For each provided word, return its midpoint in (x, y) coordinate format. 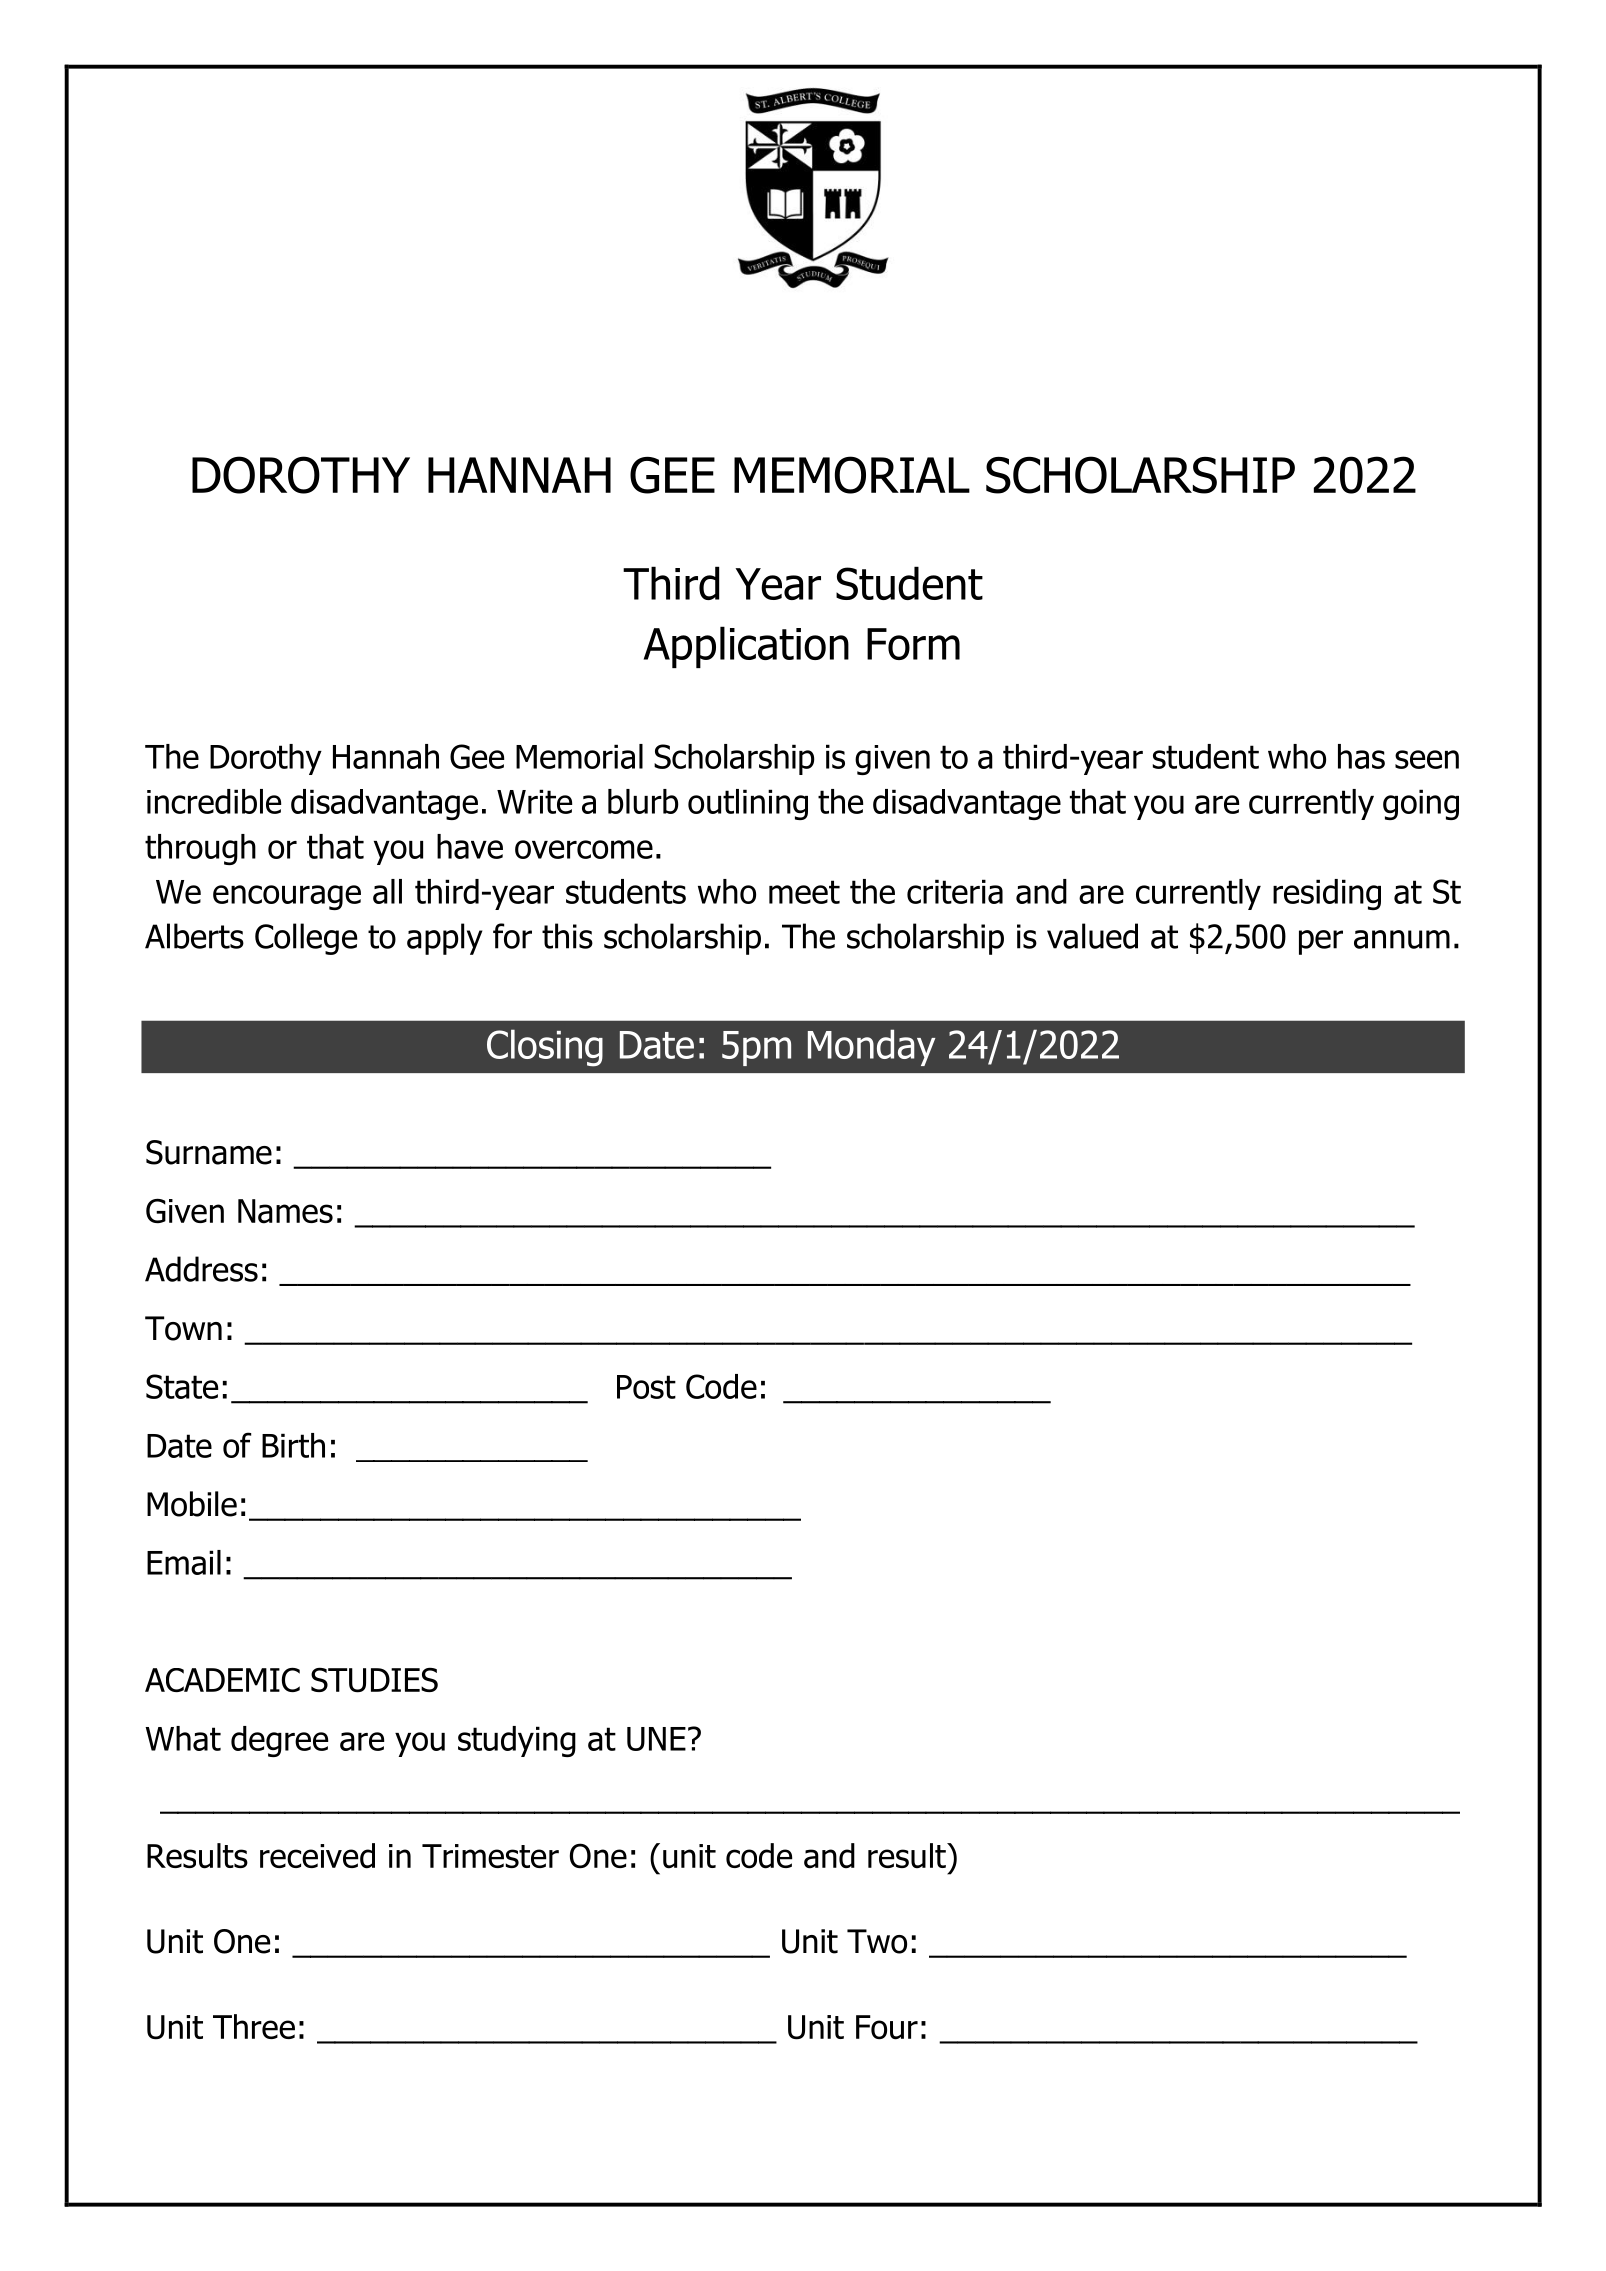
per (1321, 942)
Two (877, 1941)
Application (746, 647)
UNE (656, 1739)
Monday (871, 1047)
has (1361, 756)
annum (1402, 939)
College (306, 939)
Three (254, 2026)
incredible (214, 801)
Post (646, 1387)
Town (183, 1328)
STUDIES (374, 1680)
